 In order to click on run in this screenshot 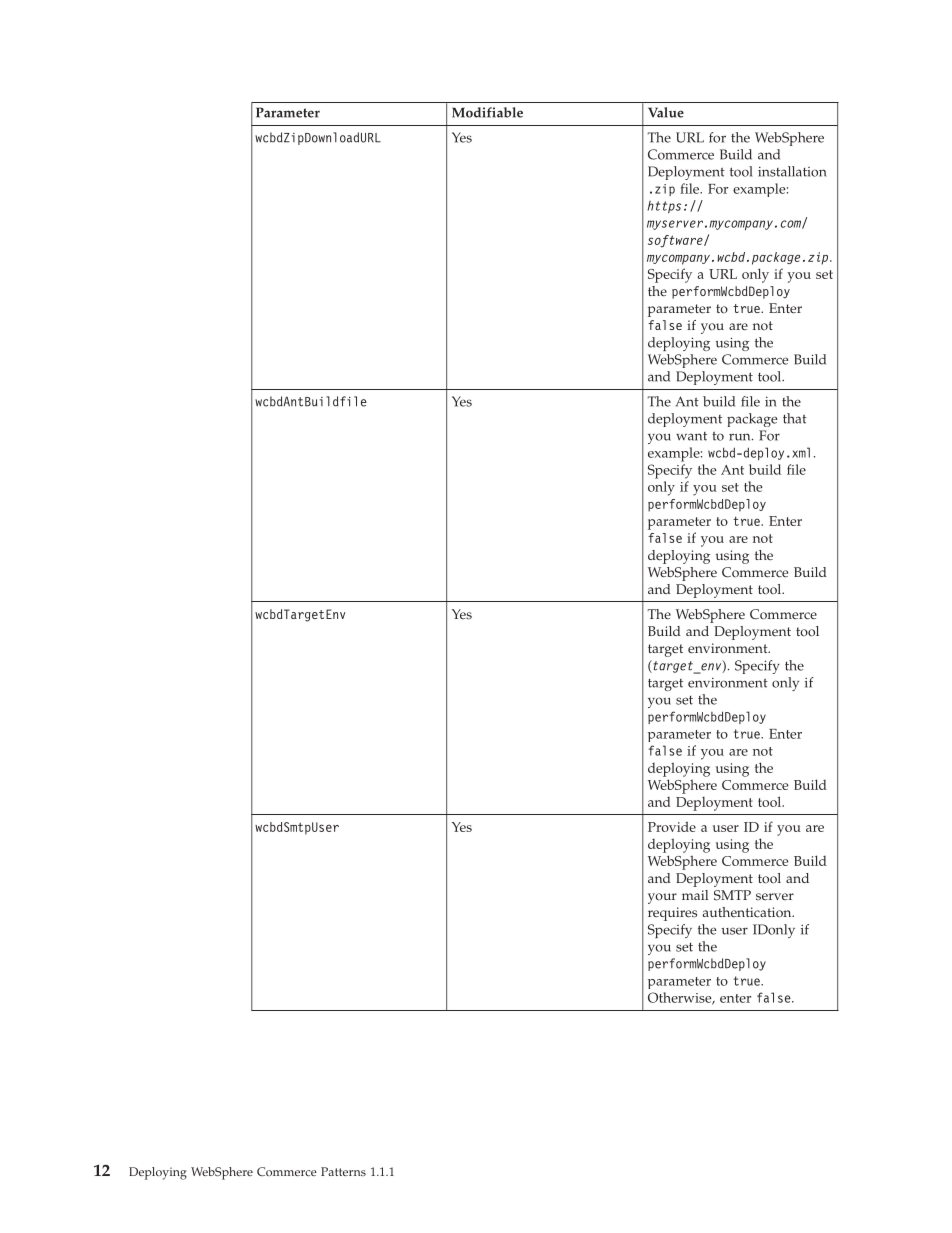, I will do `click(741, 437)`.
